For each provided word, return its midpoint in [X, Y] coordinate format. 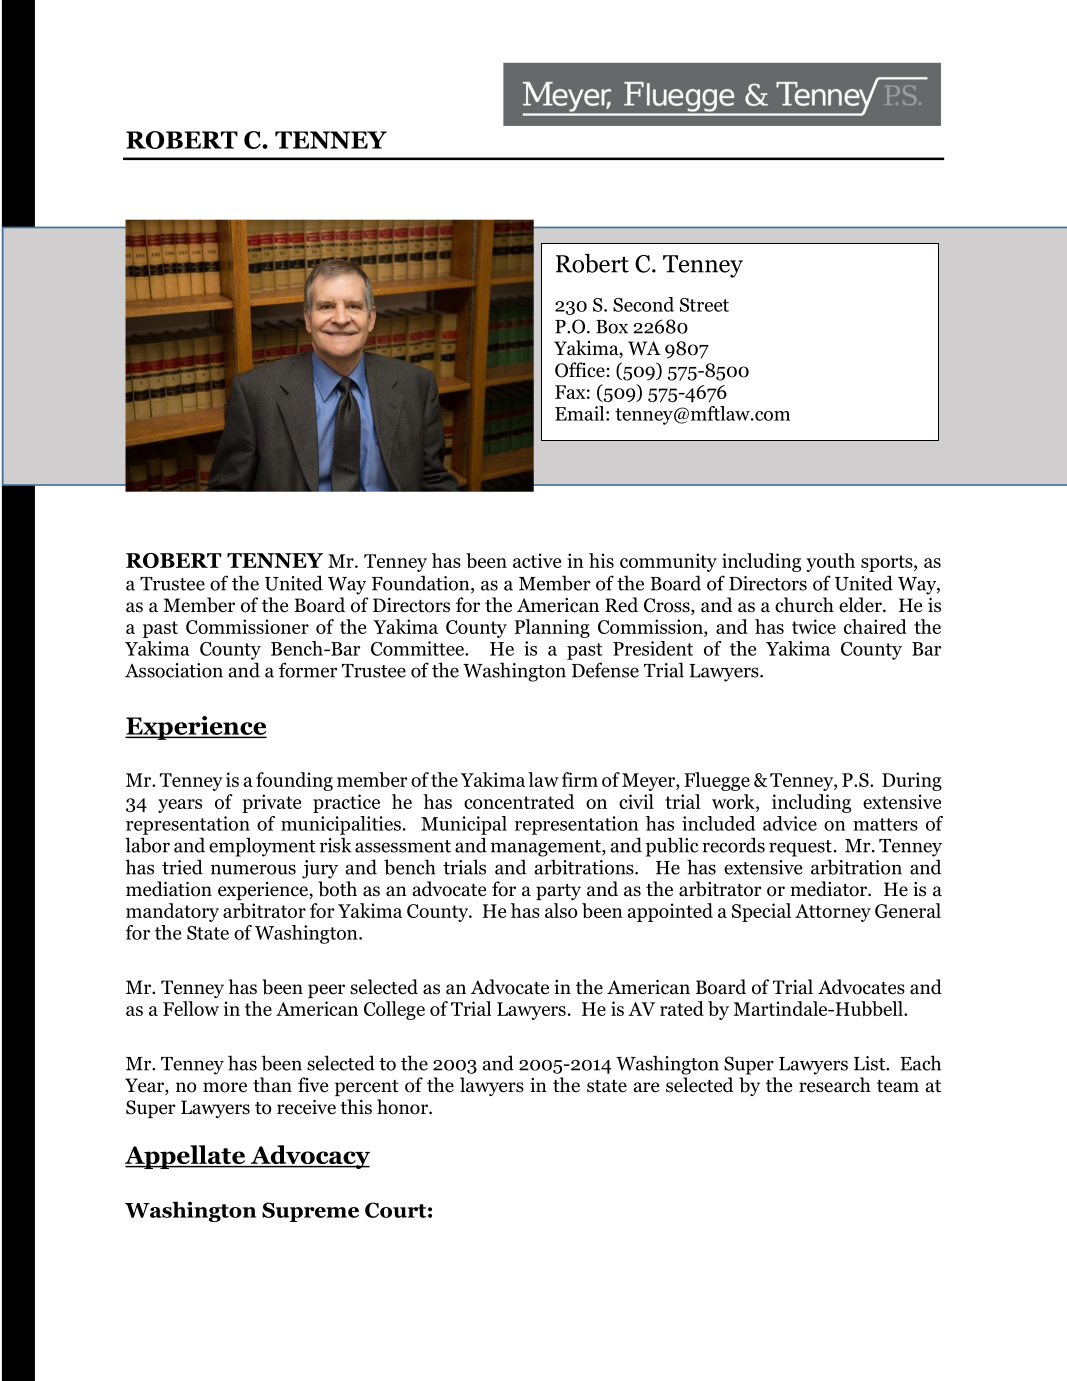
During [912, 781]
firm [580, 779]
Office [580, 370]
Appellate [186, 1157]
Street [704, 305]
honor [403, 1107]
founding [294, 781]
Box [612, 327]
